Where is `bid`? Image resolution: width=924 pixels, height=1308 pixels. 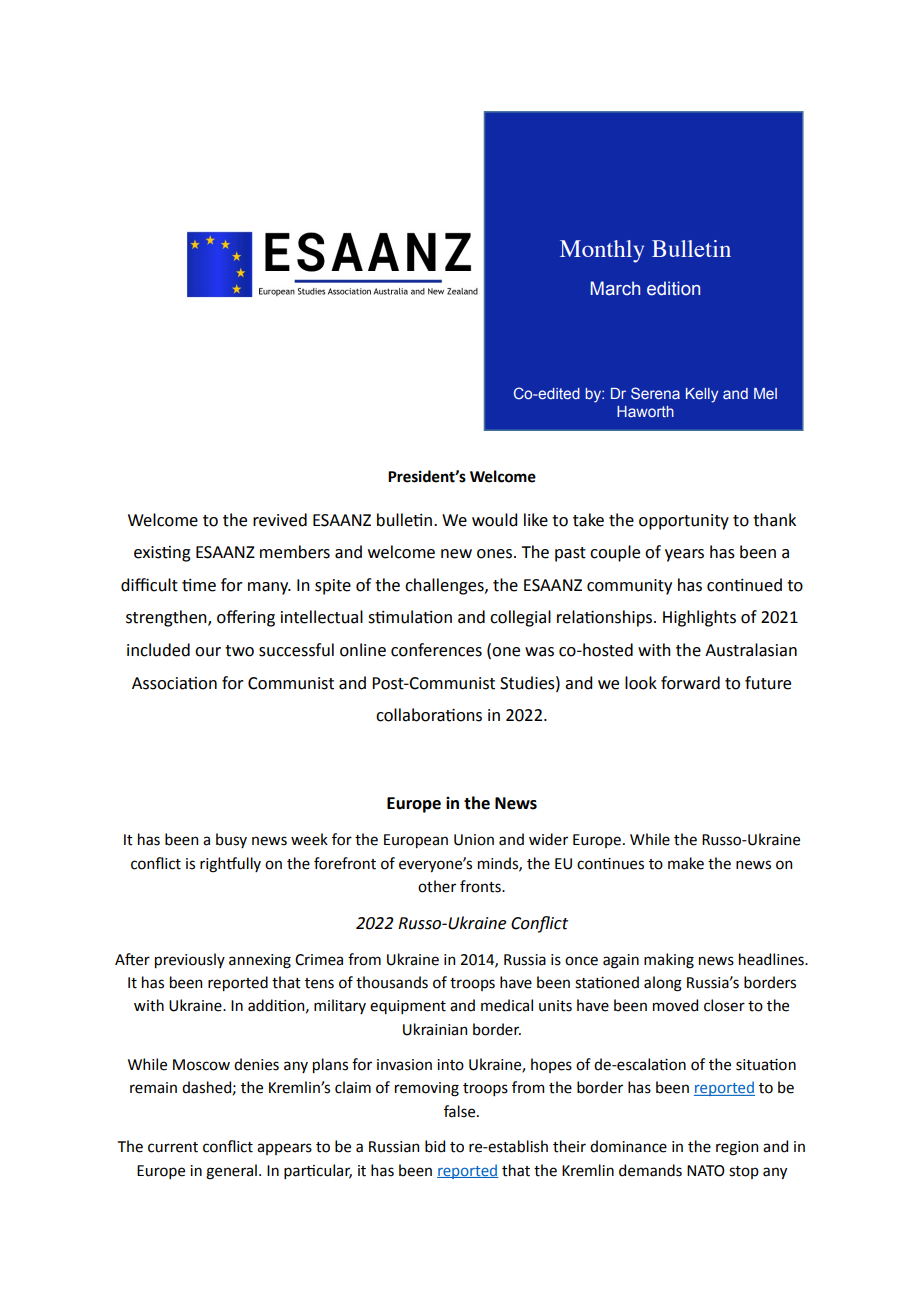 bid is located at coordinates (435, 1146).
